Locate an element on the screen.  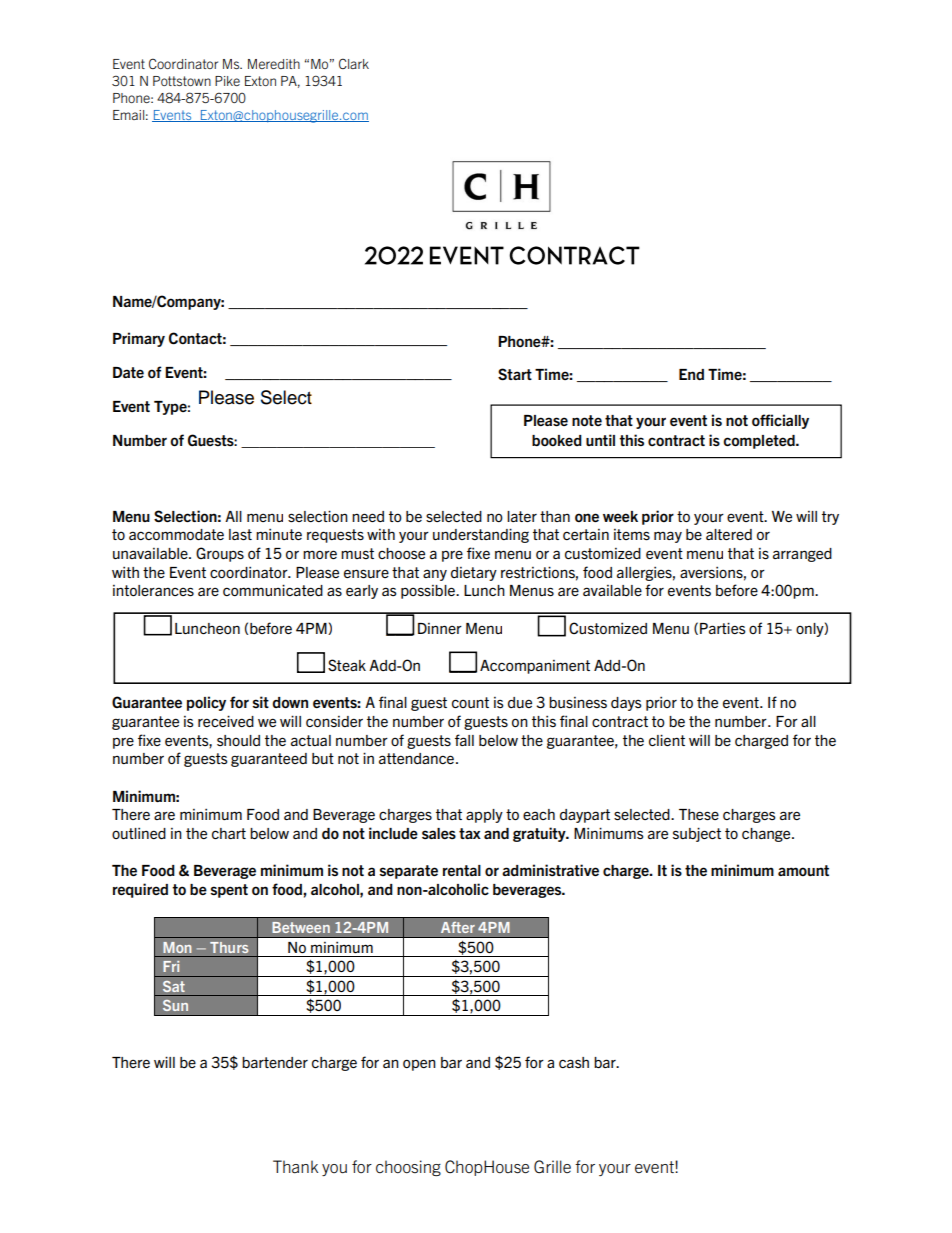
Clark is located at coordinates (354, 63).
